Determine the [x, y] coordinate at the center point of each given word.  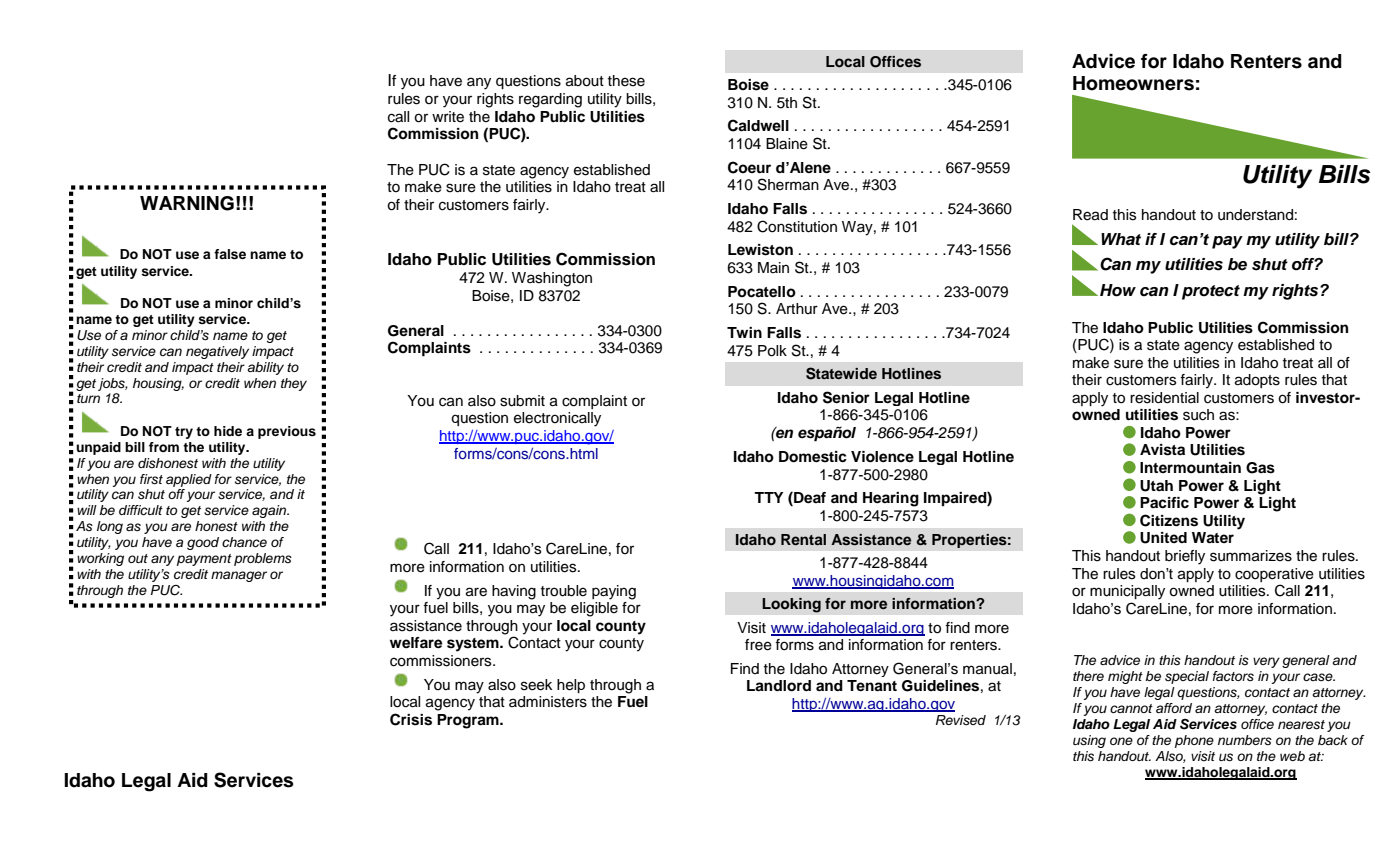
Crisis [411, 719]
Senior [846, 397]
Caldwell [758, 125]
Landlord [779, 686]
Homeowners [1133, 83]
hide [228, 431]
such [1198, 415]
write [448, 117]
